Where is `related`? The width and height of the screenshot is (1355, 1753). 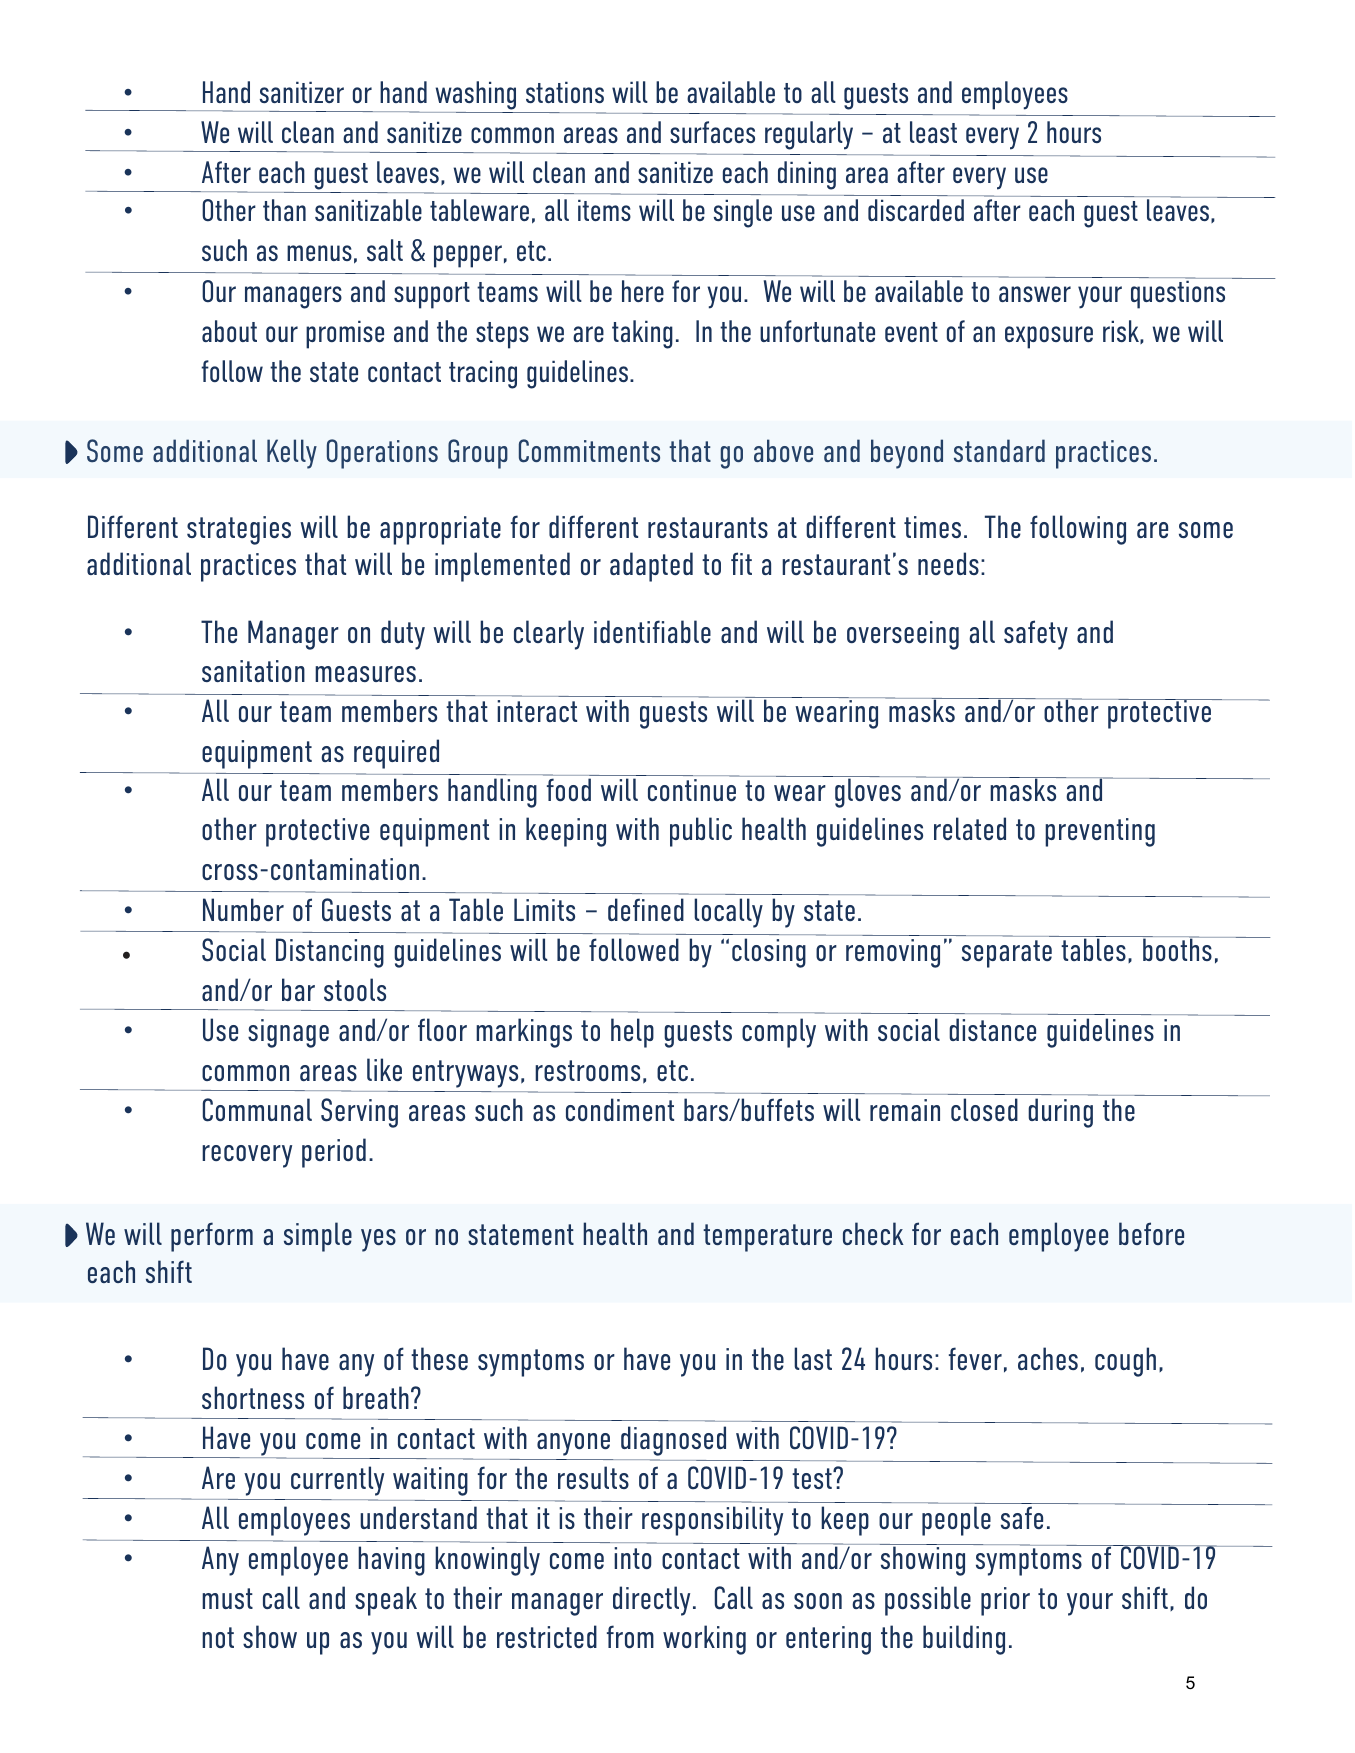
related is located at coordinates (970, 828).
